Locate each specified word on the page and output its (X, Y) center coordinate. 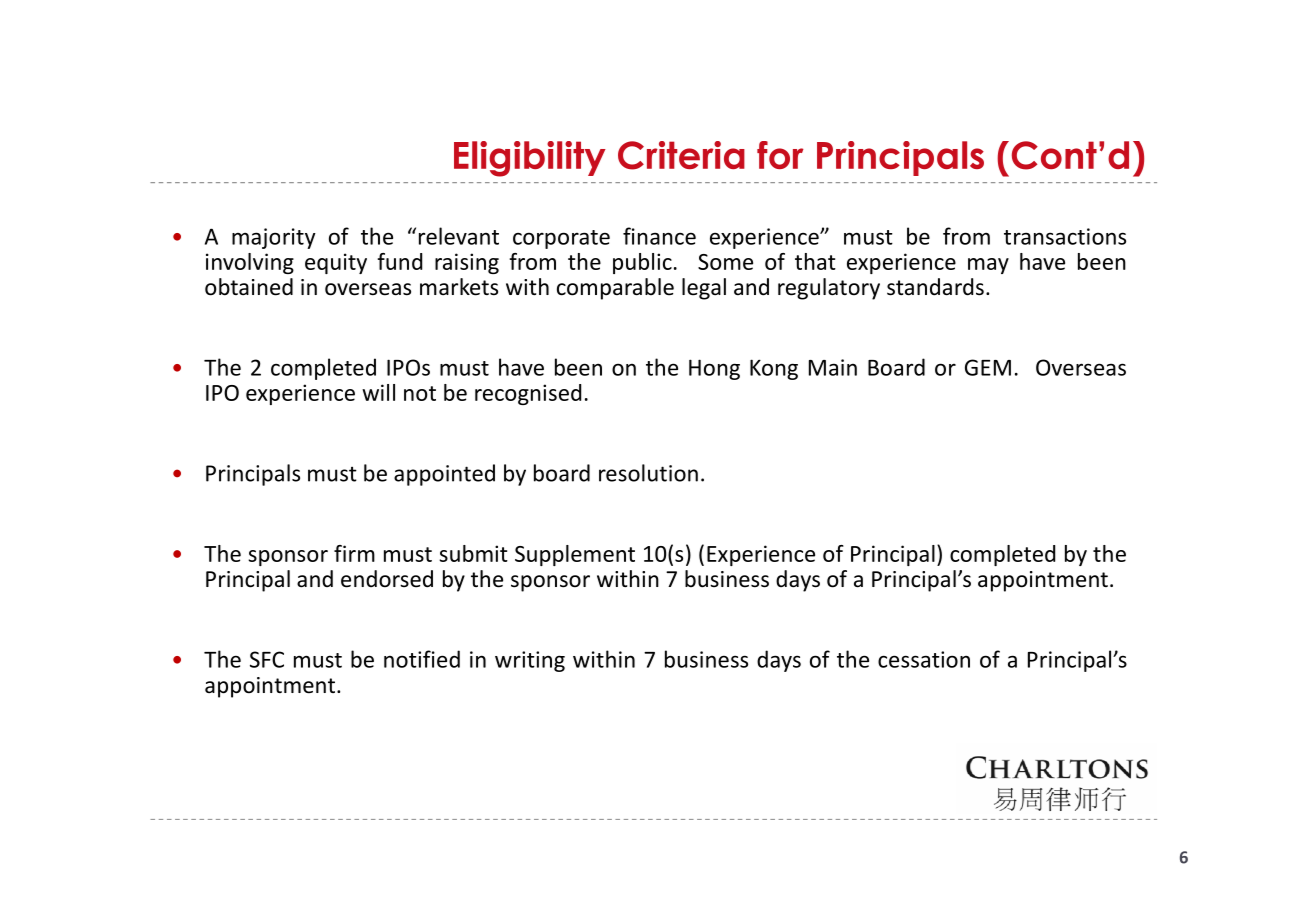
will (378, 392)
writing (530, 661)
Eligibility (530, 159)
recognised (528, 394)
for (780, 155)
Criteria (681, 155)
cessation (924, 659)
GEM (988, 367)
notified (422, 659)
